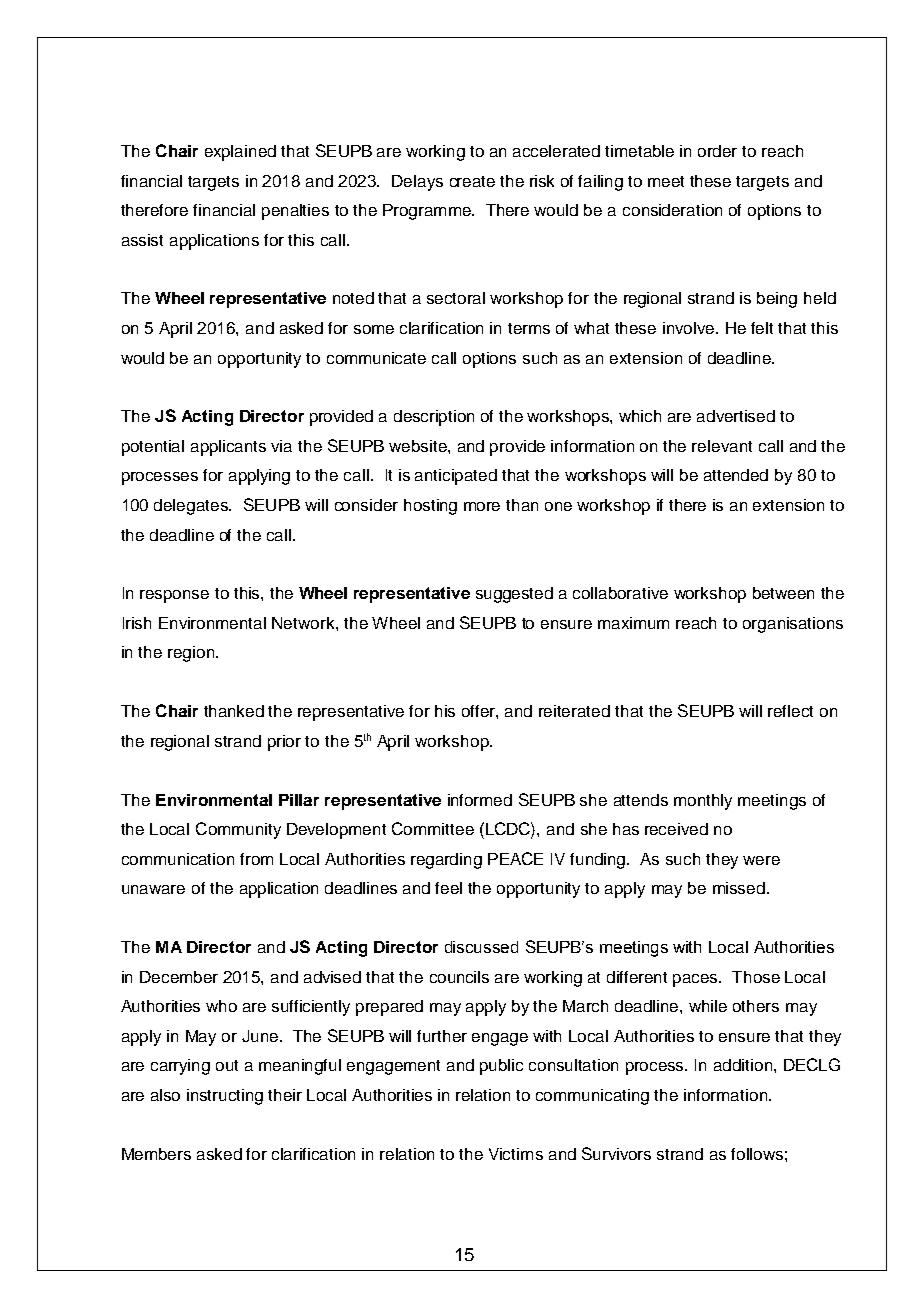 The image size is (924, 1308). Describe the element at coordinates (481, 947) in the page. I see `discussed` at that location.
